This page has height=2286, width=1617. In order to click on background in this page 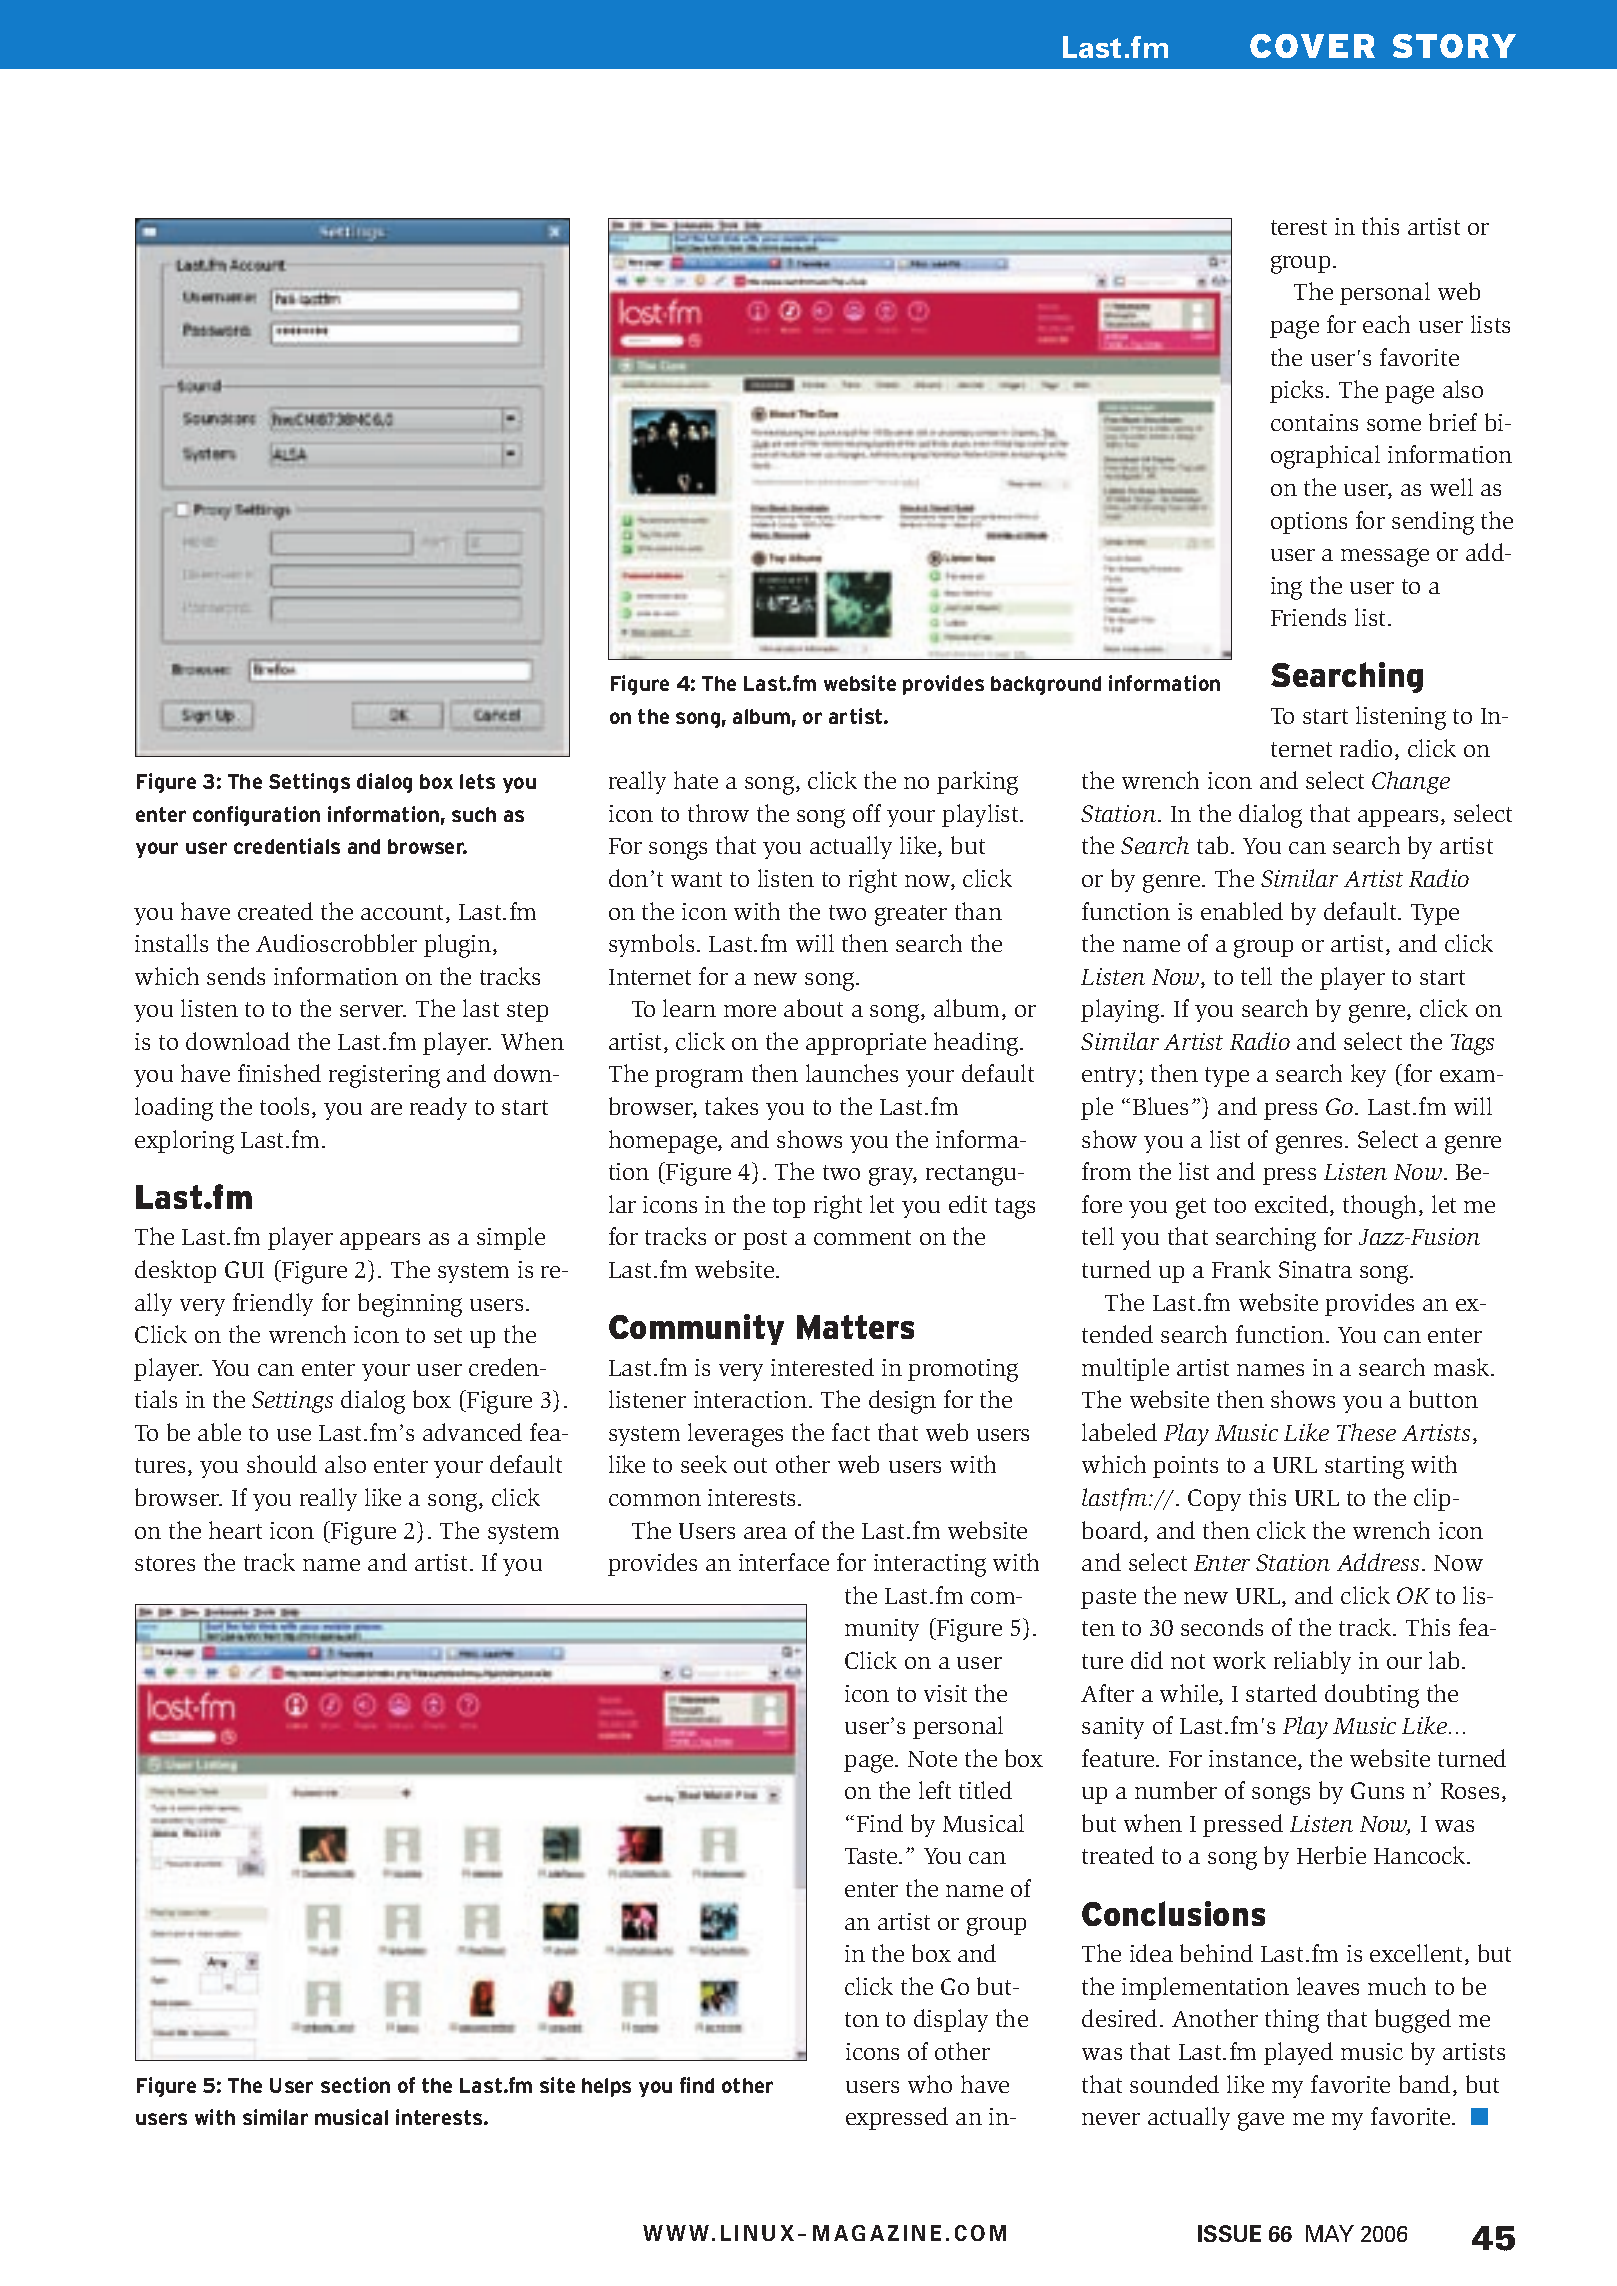, I will do `click(1046, 685)`.
